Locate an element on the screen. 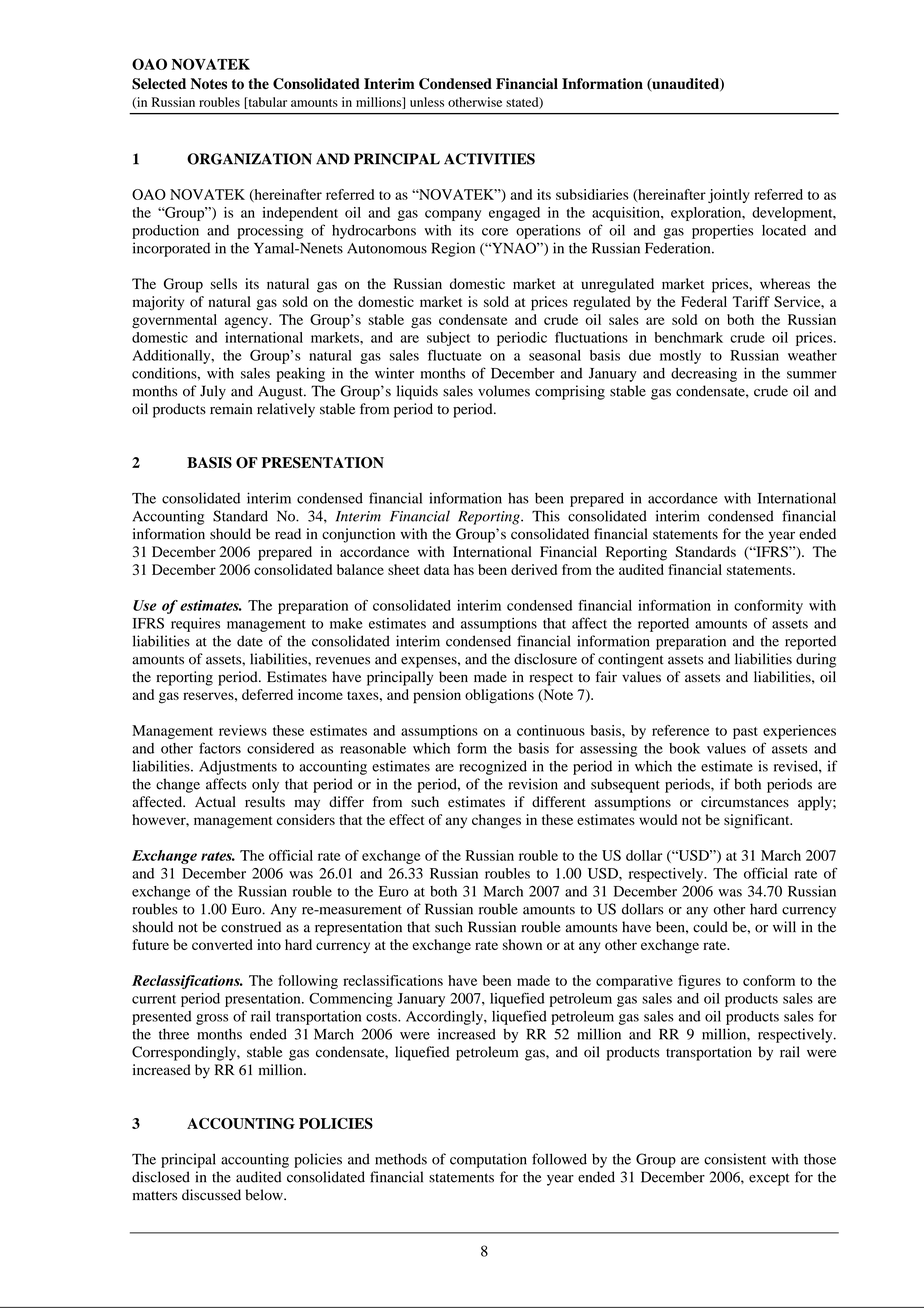  during is located at coordinates (816, 660).
